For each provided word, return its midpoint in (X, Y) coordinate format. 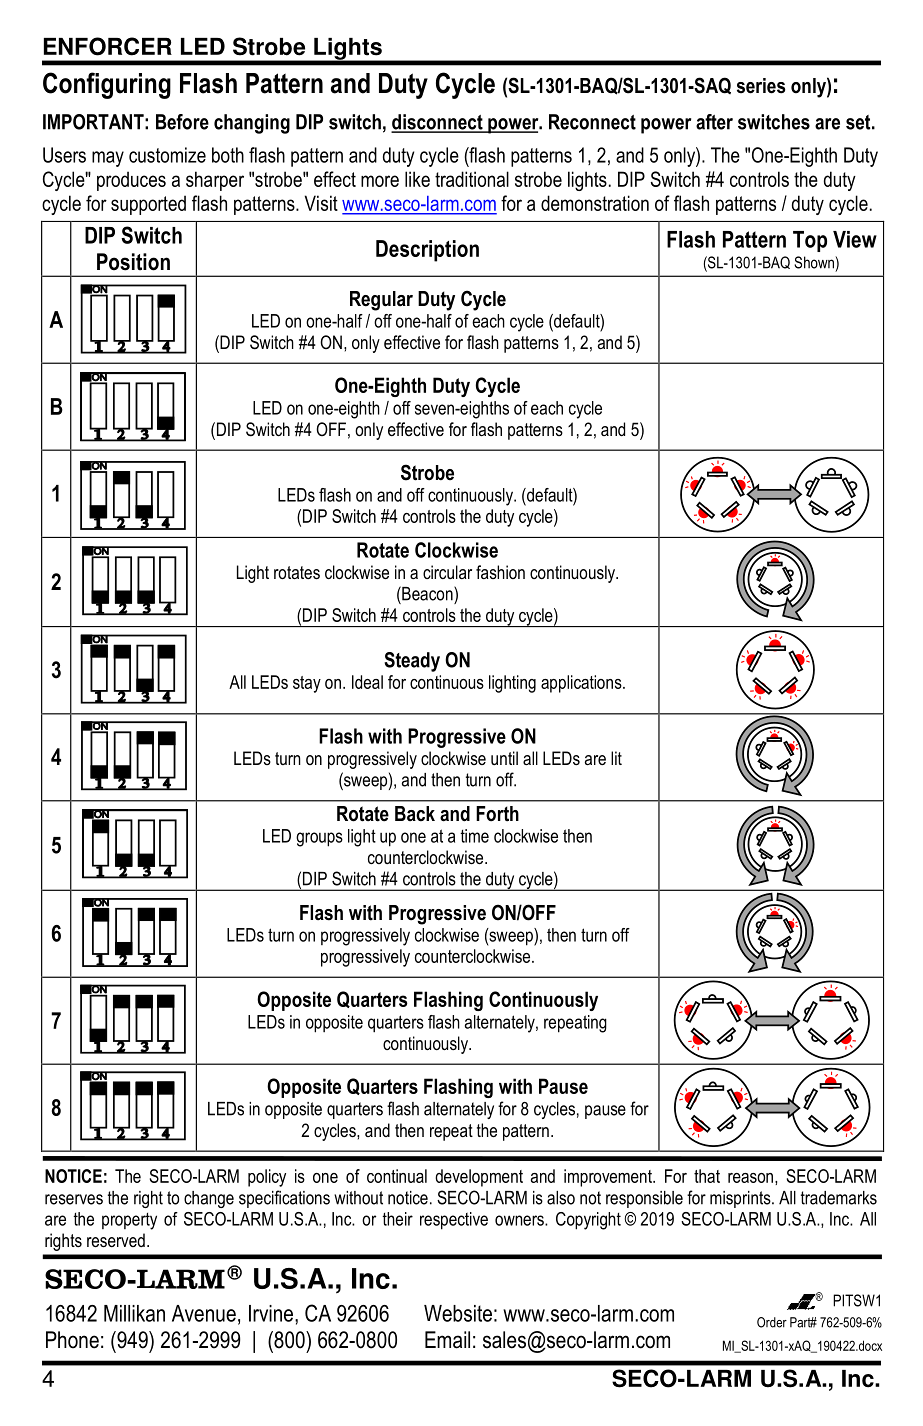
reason (750, 1178)
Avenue (204, 1313)
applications (582, 684)
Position (133, 262)
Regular (381, 301)
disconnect (438, 123)
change (209, 1199)
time (474, 836)
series (761, 86)
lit (616, 758)
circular (447, 572)
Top (810, 241)
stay (307, 684)
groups (319, 839)
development (479, 1178)
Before (182, 122)
